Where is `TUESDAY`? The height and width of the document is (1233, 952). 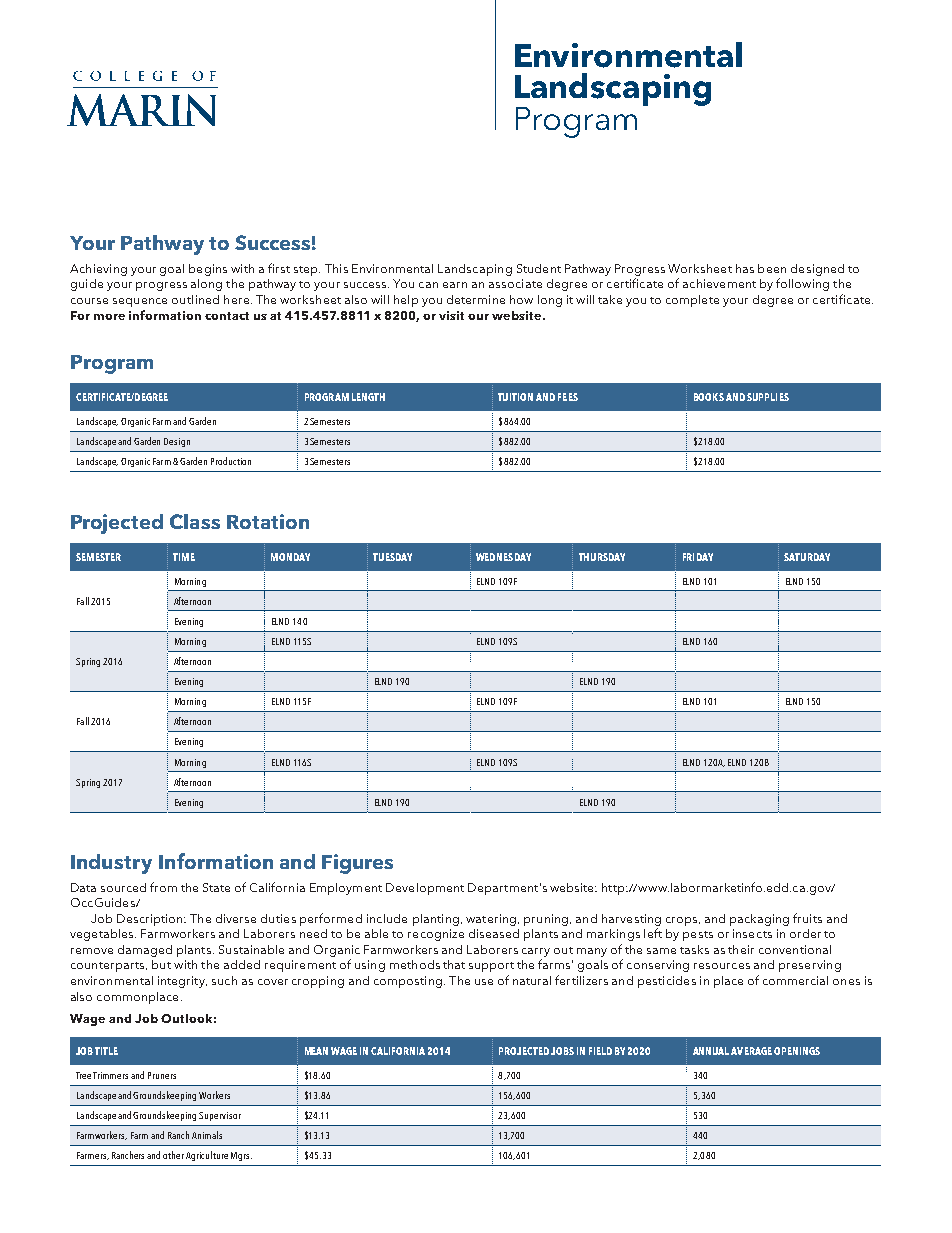
TUESDAY is located at coordinates (392, 557).
